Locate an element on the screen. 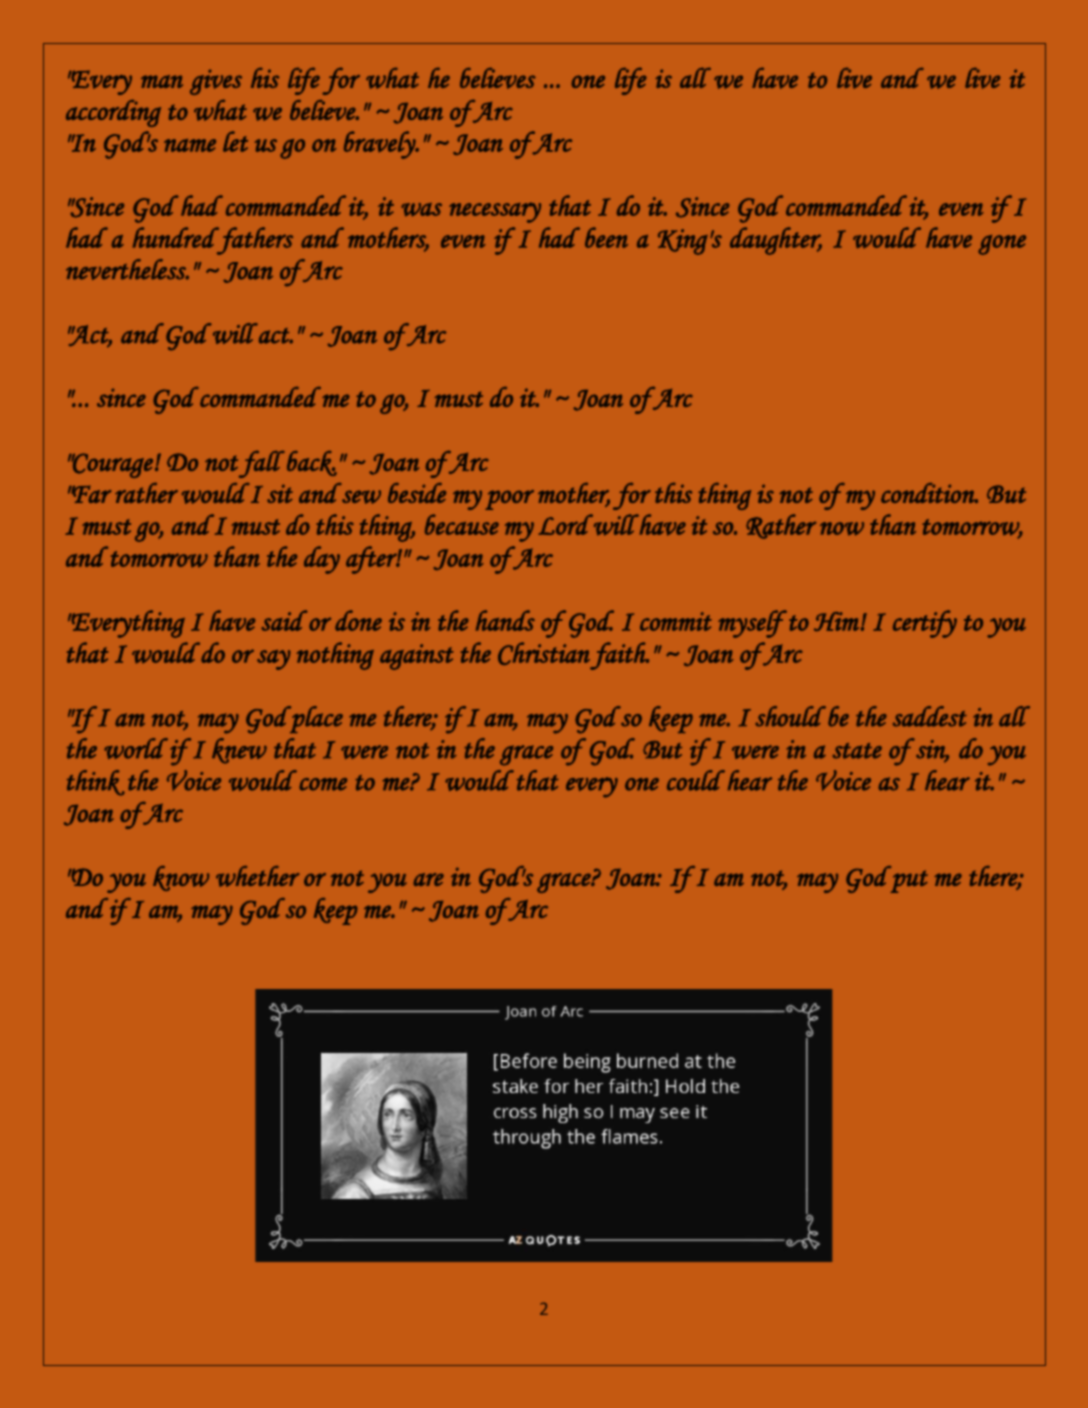 The height and width of the screenshot is (1408, 1088). necessary is located at coordinates (495, 212).
